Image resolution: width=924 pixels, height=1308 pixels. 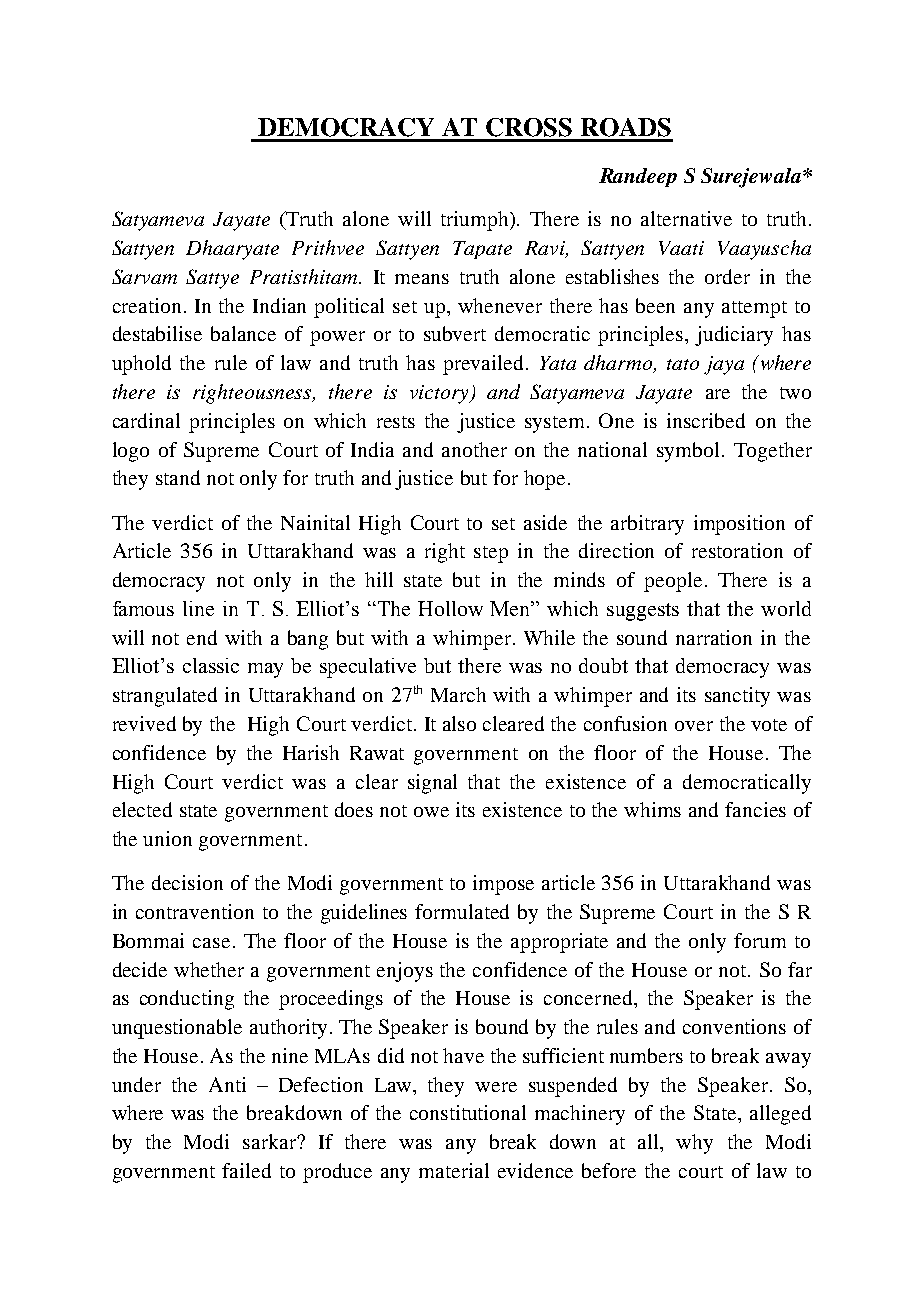 I want to click on Vaati, so click(x=681, y=248).
